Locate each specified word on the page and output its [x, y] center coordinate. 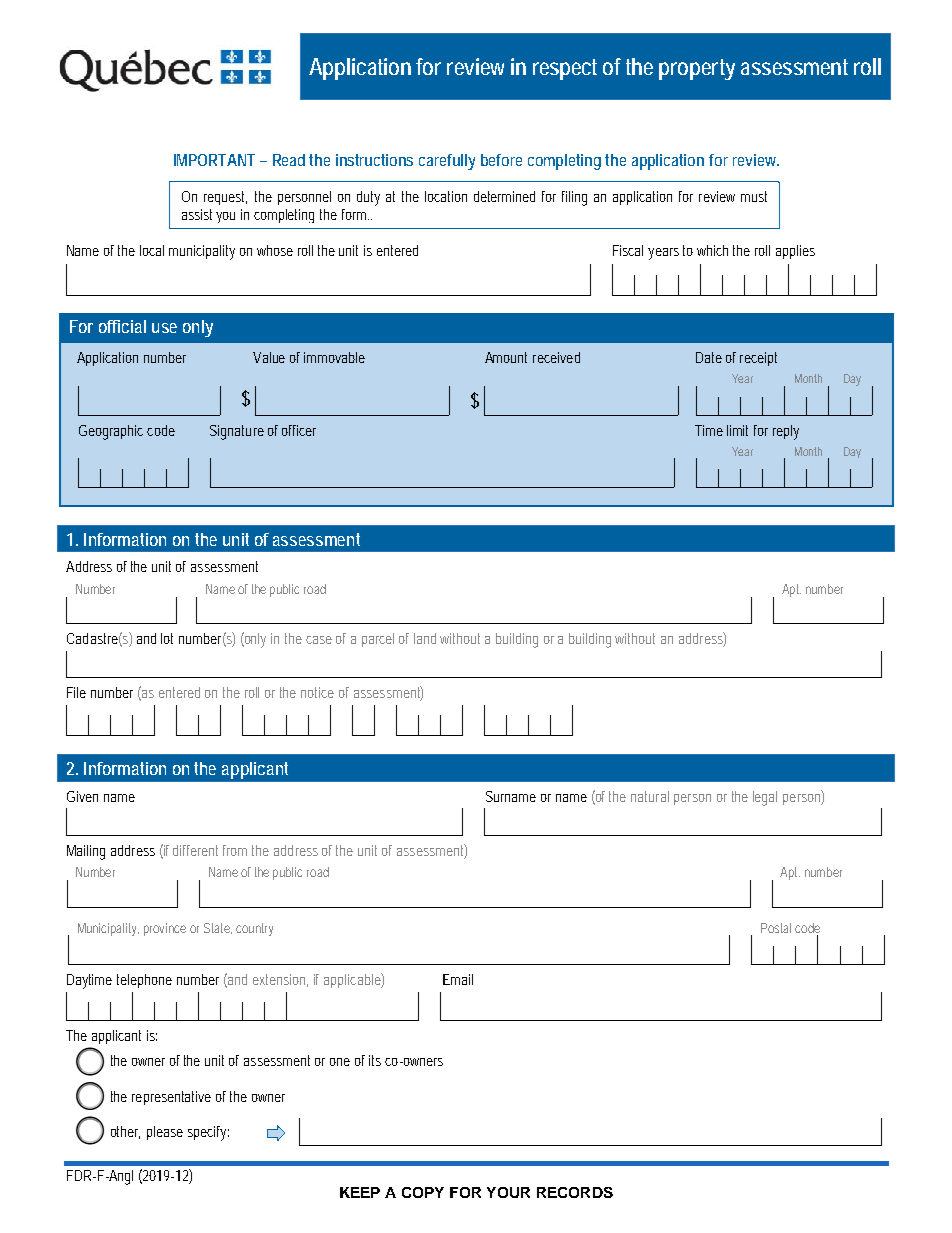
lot [167, 638]
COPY [423, 1192]
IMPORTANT [214, 160]
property [697, 69]
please [165, 1133]
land [425, 638]
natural [650, 796]
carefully [447, 162]
